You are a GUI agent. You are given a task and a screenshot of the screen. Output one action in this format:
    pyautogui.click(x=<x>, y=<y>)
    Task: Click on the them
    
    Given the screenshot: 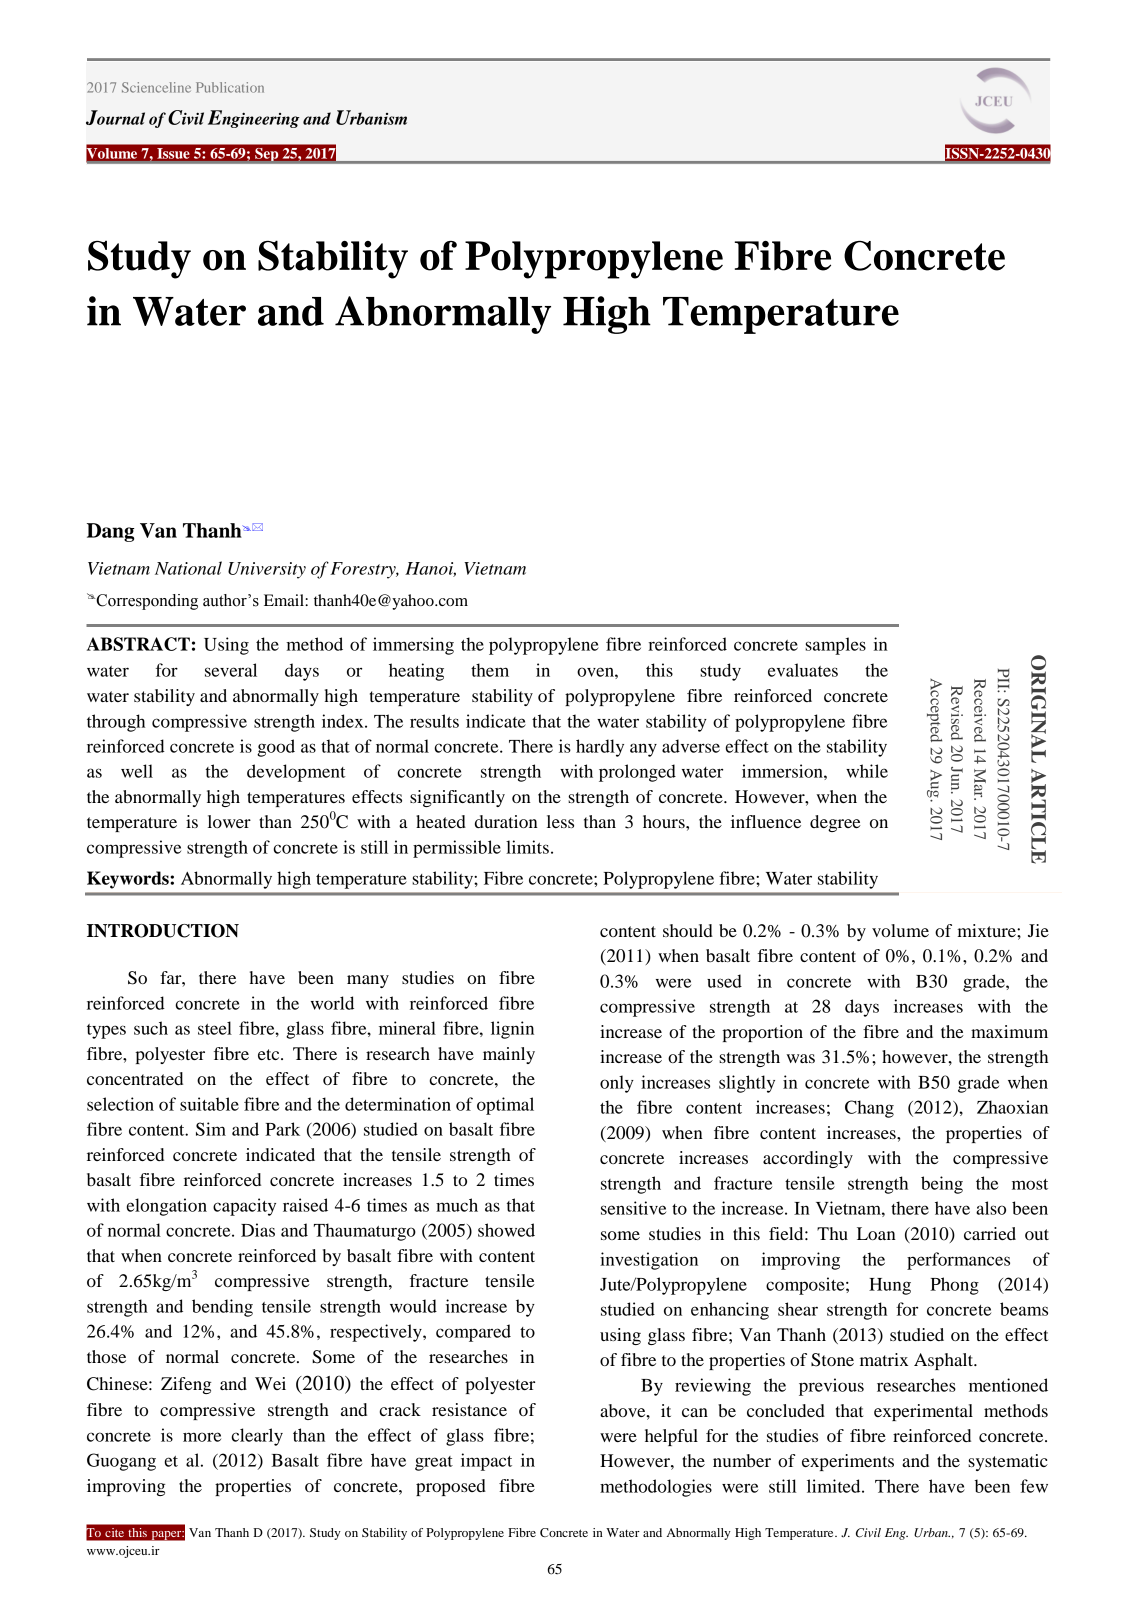 What is the action you would take?
    pyautogui.click(x=490, y=670)
